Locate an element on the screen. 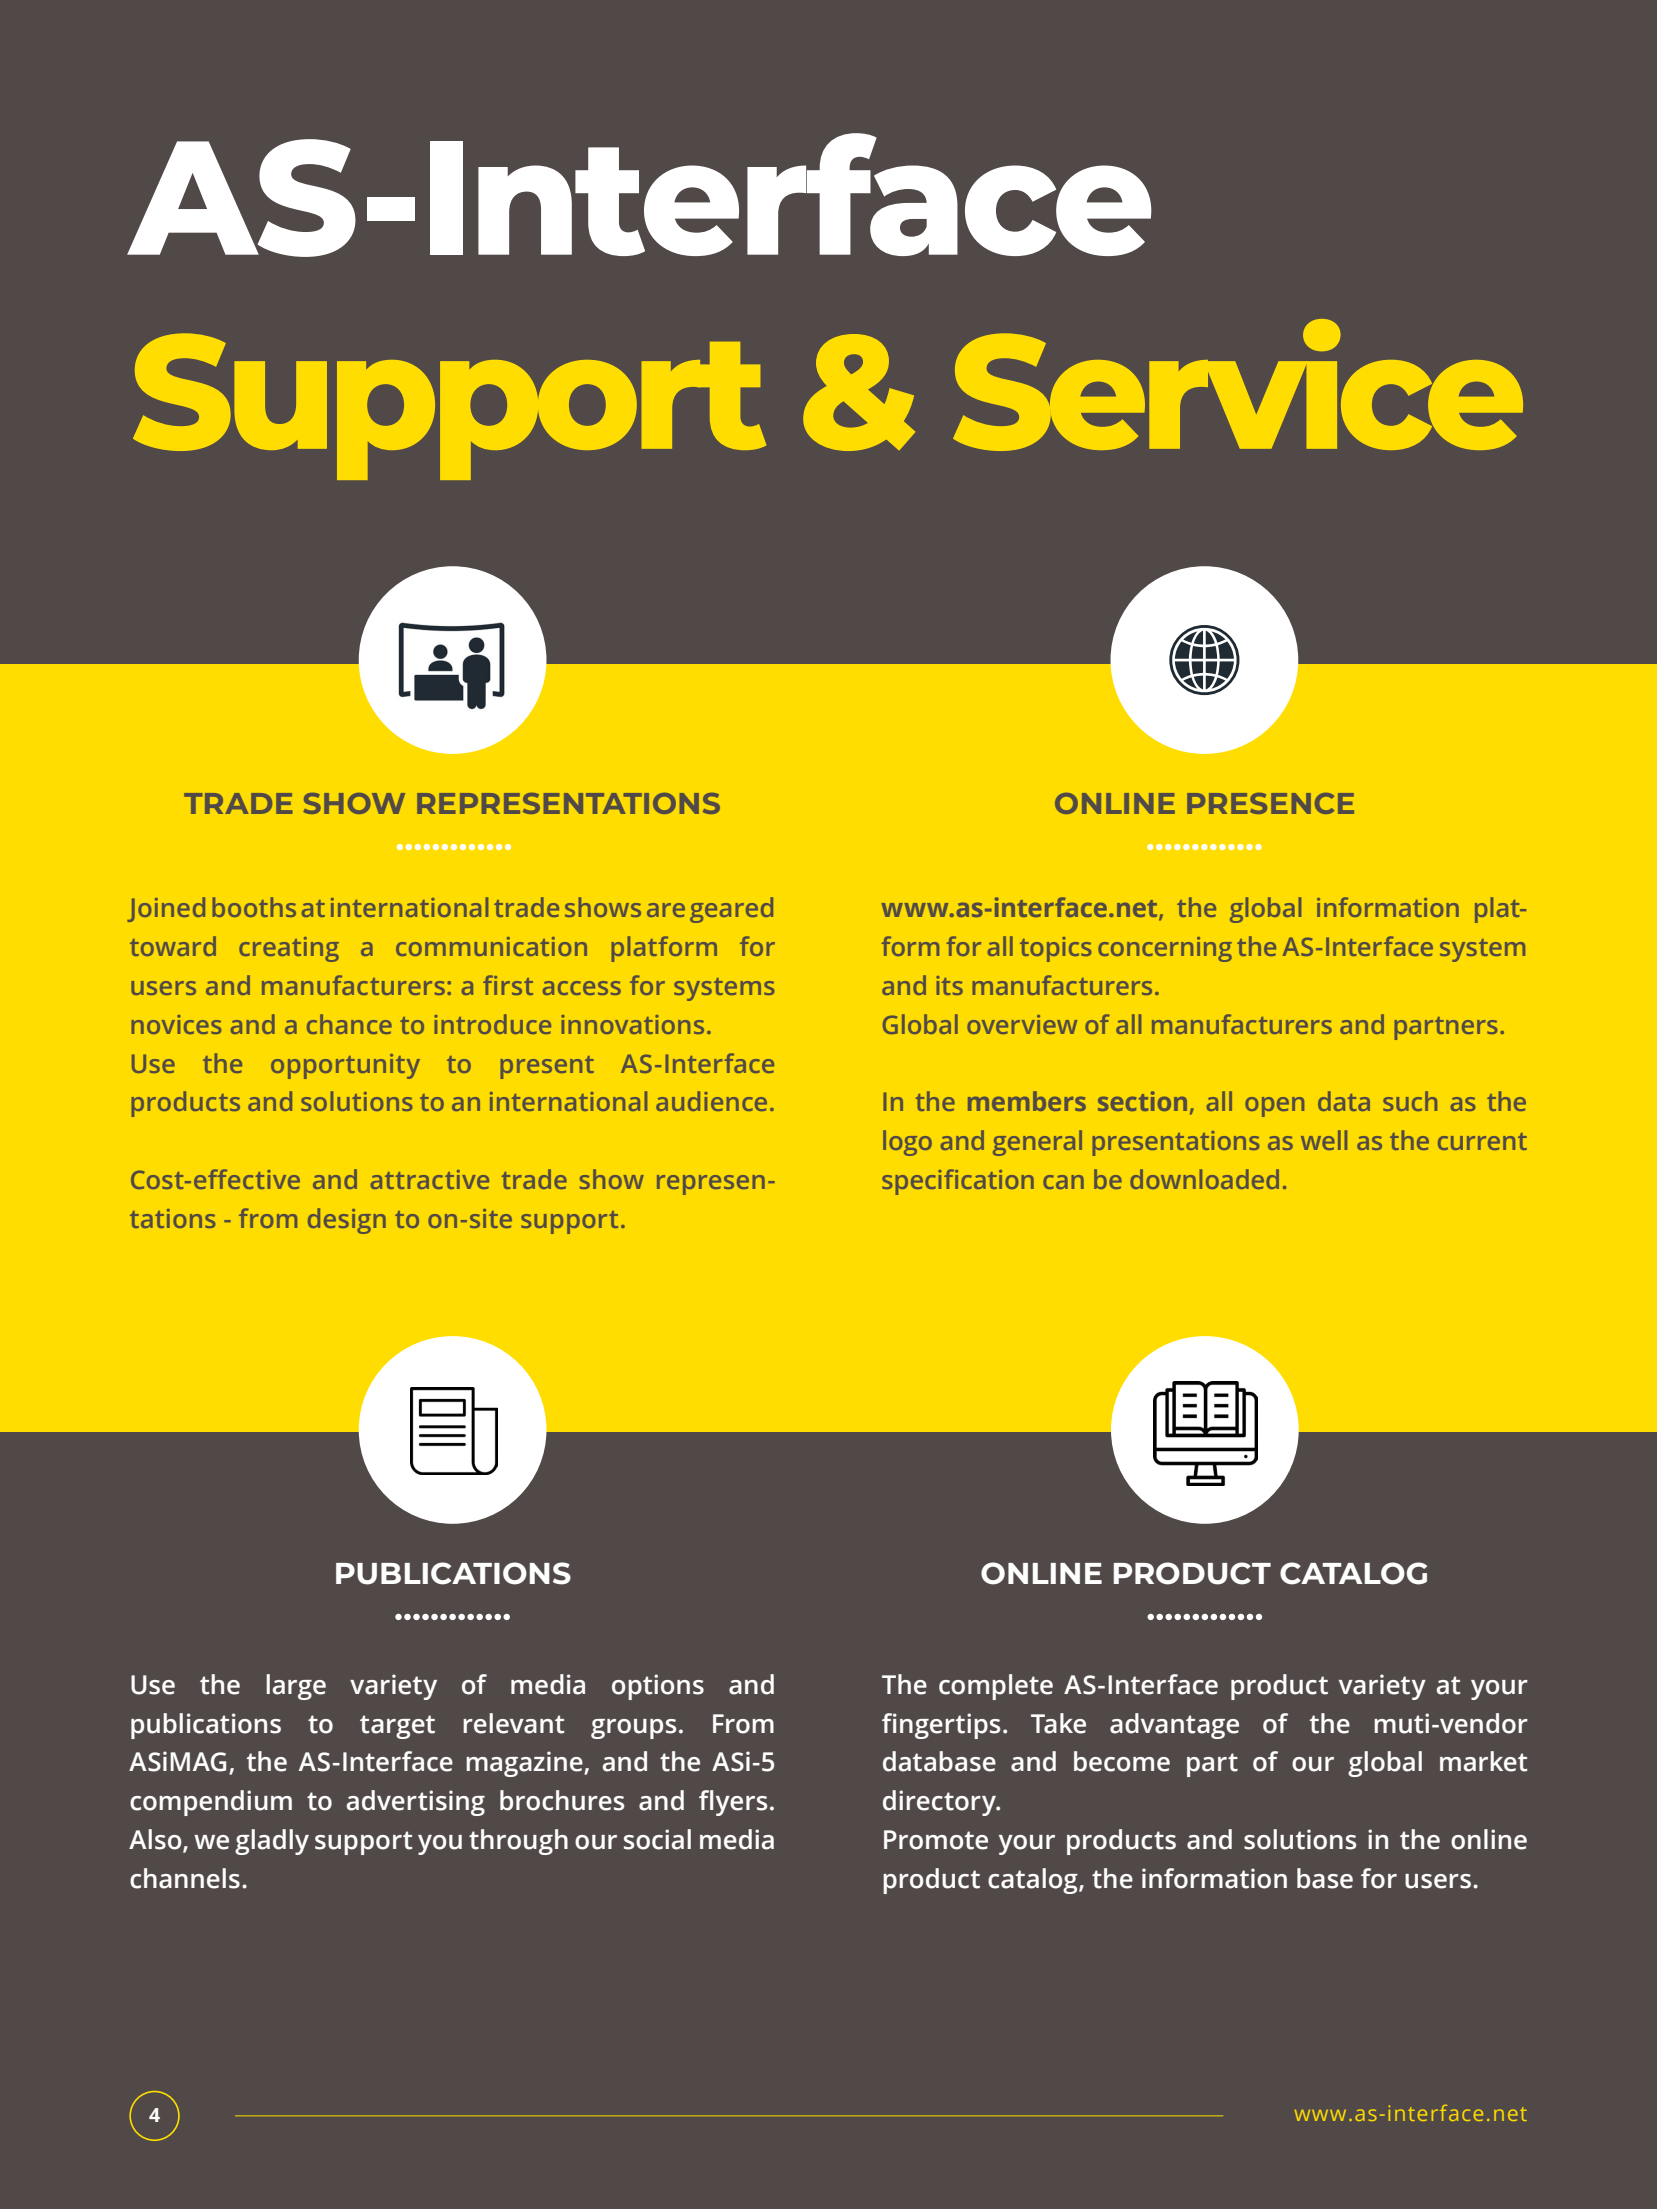 The width and height of the screenshot is (1657, 2209). design is located at coordinates (347, 1221).
